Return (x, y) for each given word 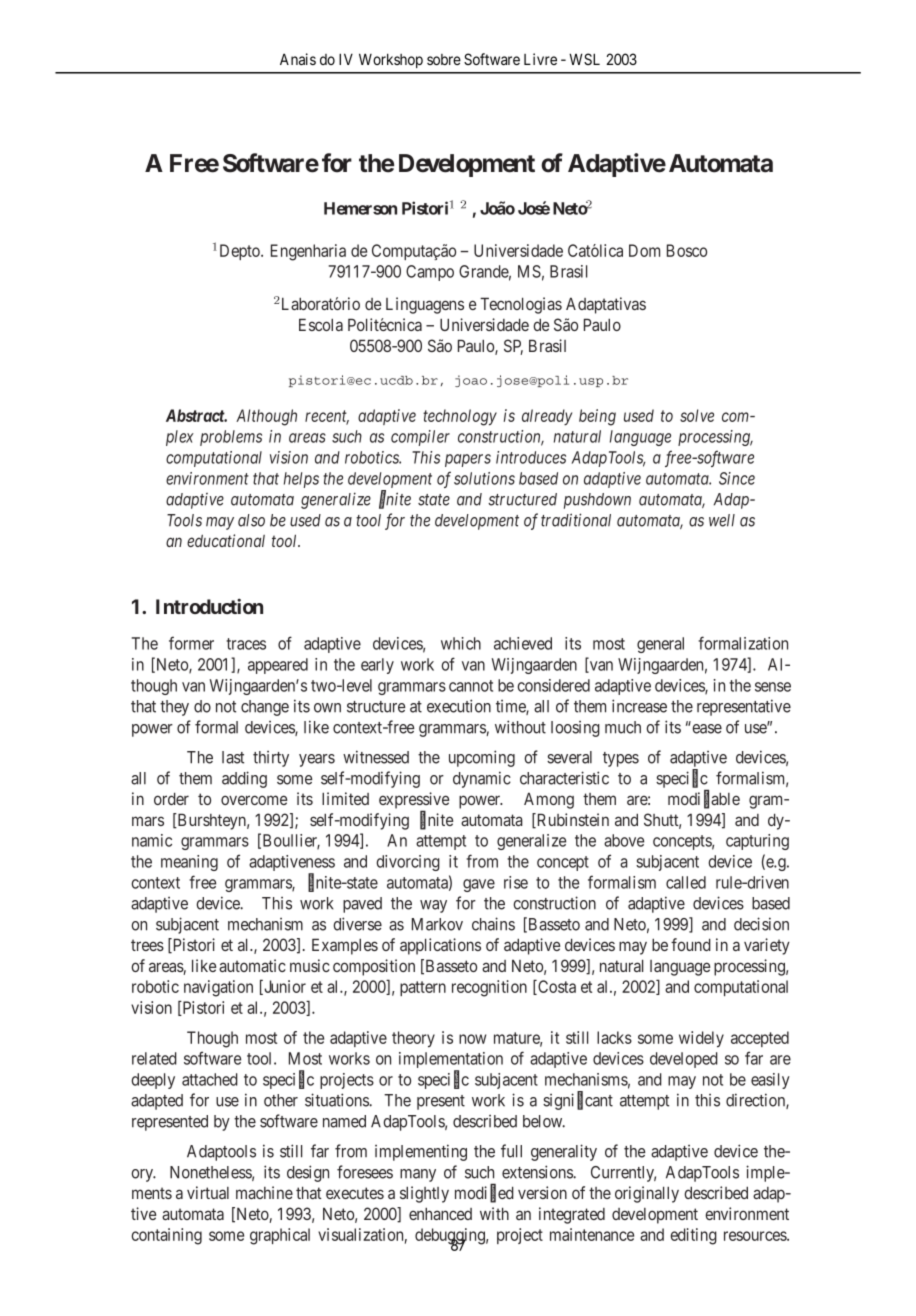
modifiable (704, 799)
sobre (444, 59)
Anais (298, 59)
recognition (489, 988)
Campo (430, 273)
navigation (218, 988)
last (233, 757)
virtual (208, 1192)
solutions (484, 478)
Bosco (687, 250)
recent (327, 417)
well (722, 520)
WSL (584, 59)
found (691, 944)
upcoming (482, 758)
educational (226, 540)
